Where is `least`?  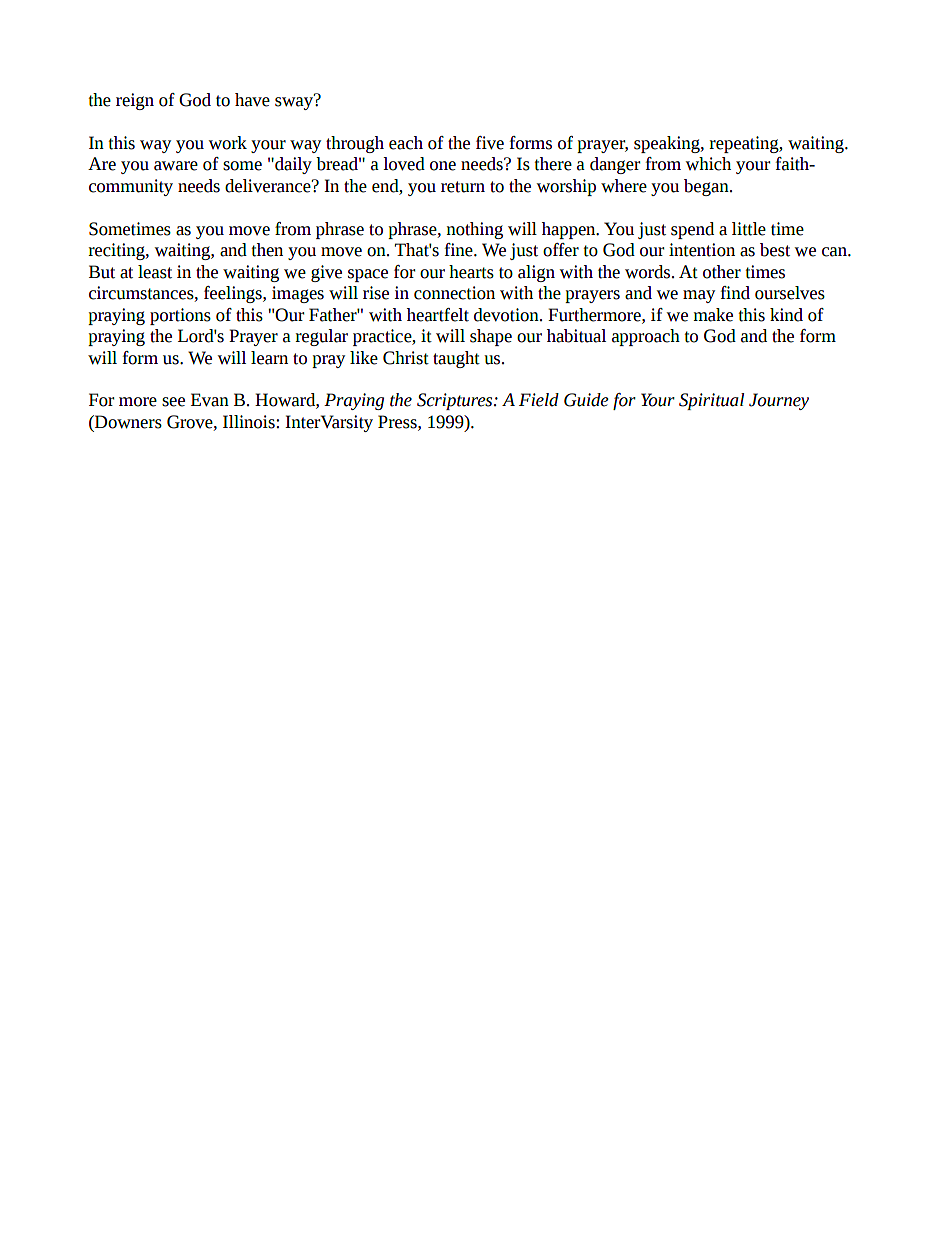
least is located at coordinates (155, 272).
